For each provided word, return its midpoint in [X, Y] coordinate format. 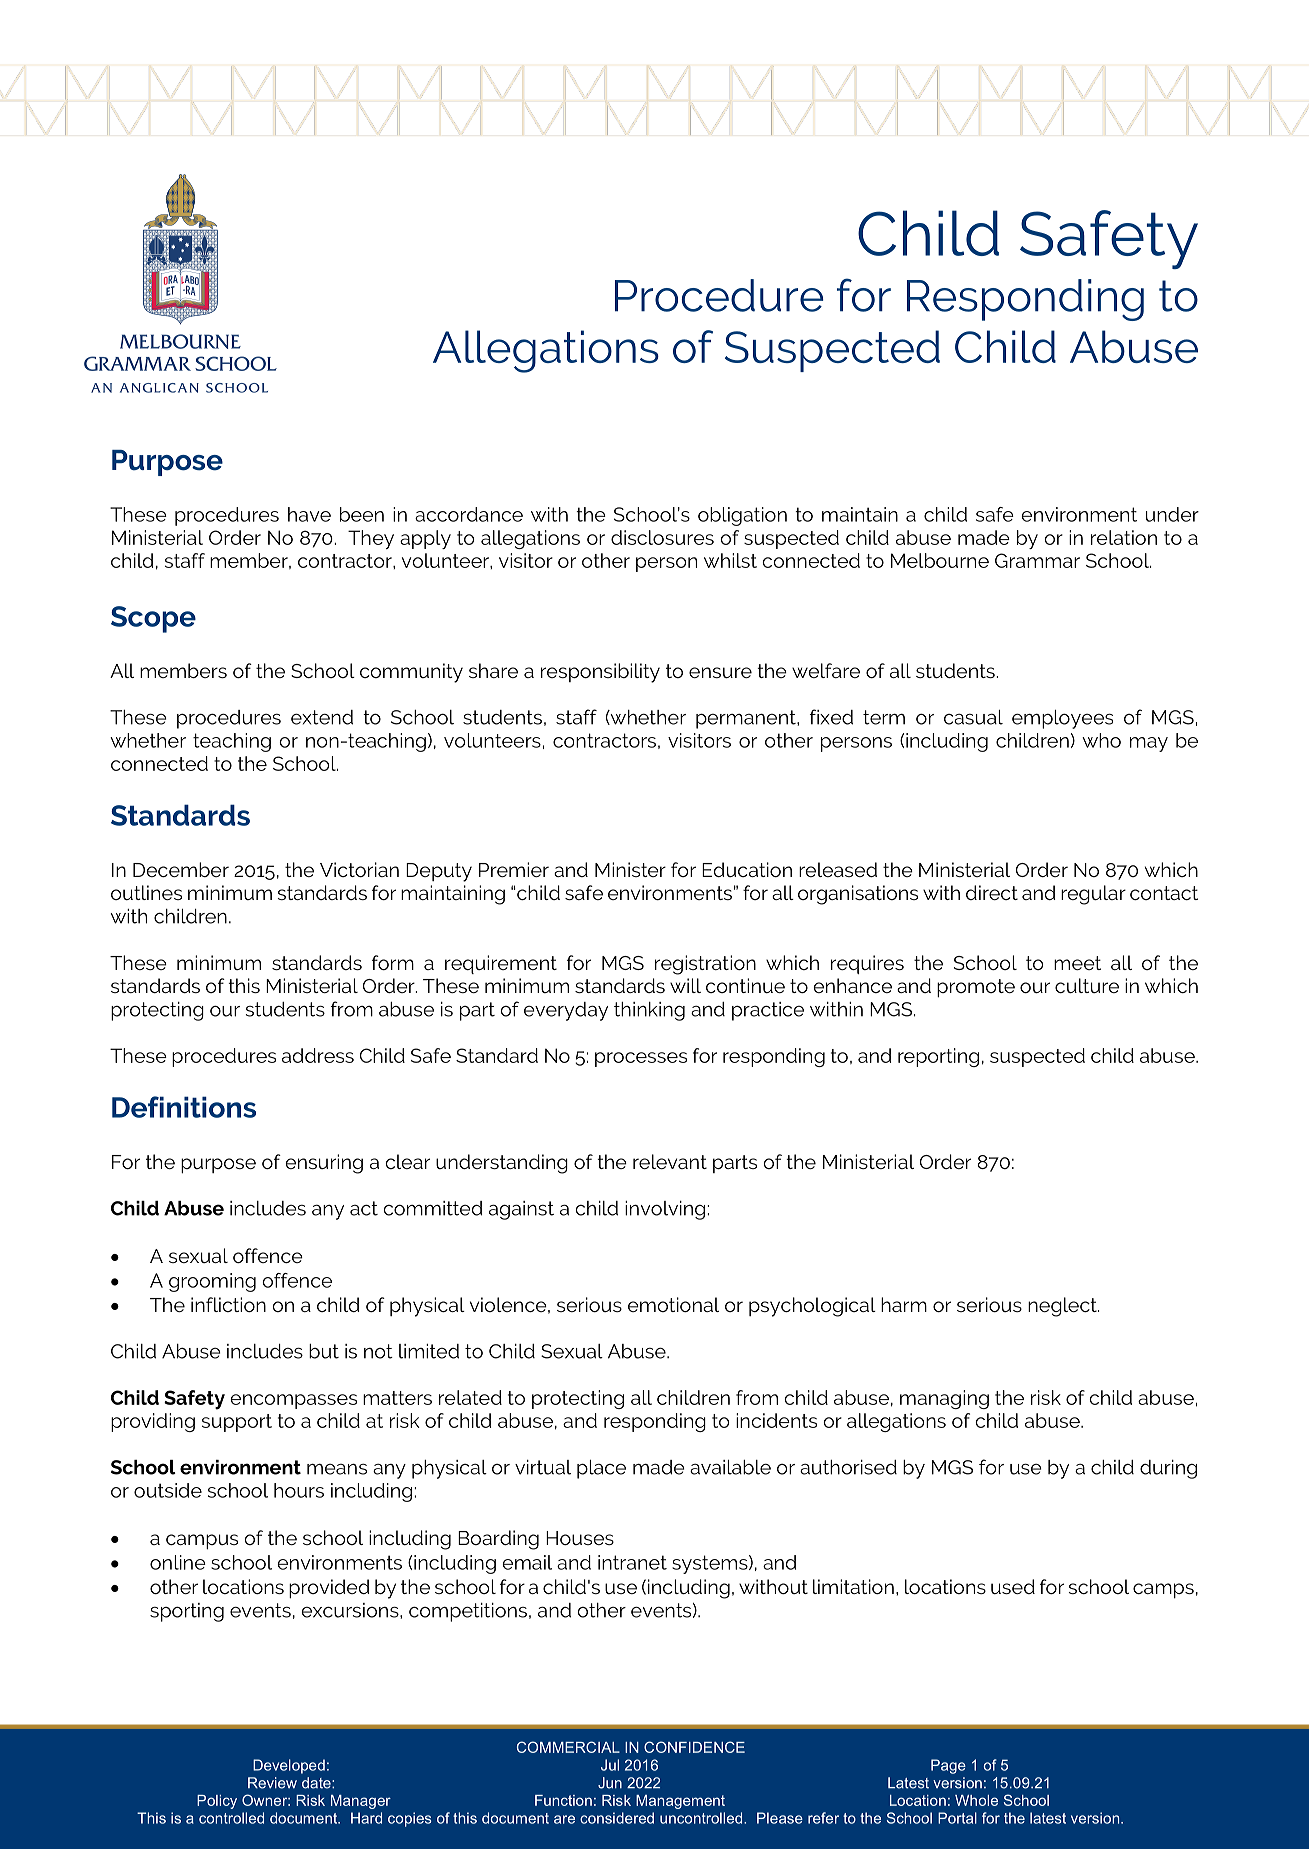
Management [680, 1802]
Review [272, 1783]
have [309, 514]
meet [1077, 963]
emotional [673, 1304]
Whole [976, 1800]
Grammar [1037, 560]
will [685, 985]
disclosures [662, 537]
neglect [1063, 1307]
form [393, 962]
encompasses [293, 1401]
